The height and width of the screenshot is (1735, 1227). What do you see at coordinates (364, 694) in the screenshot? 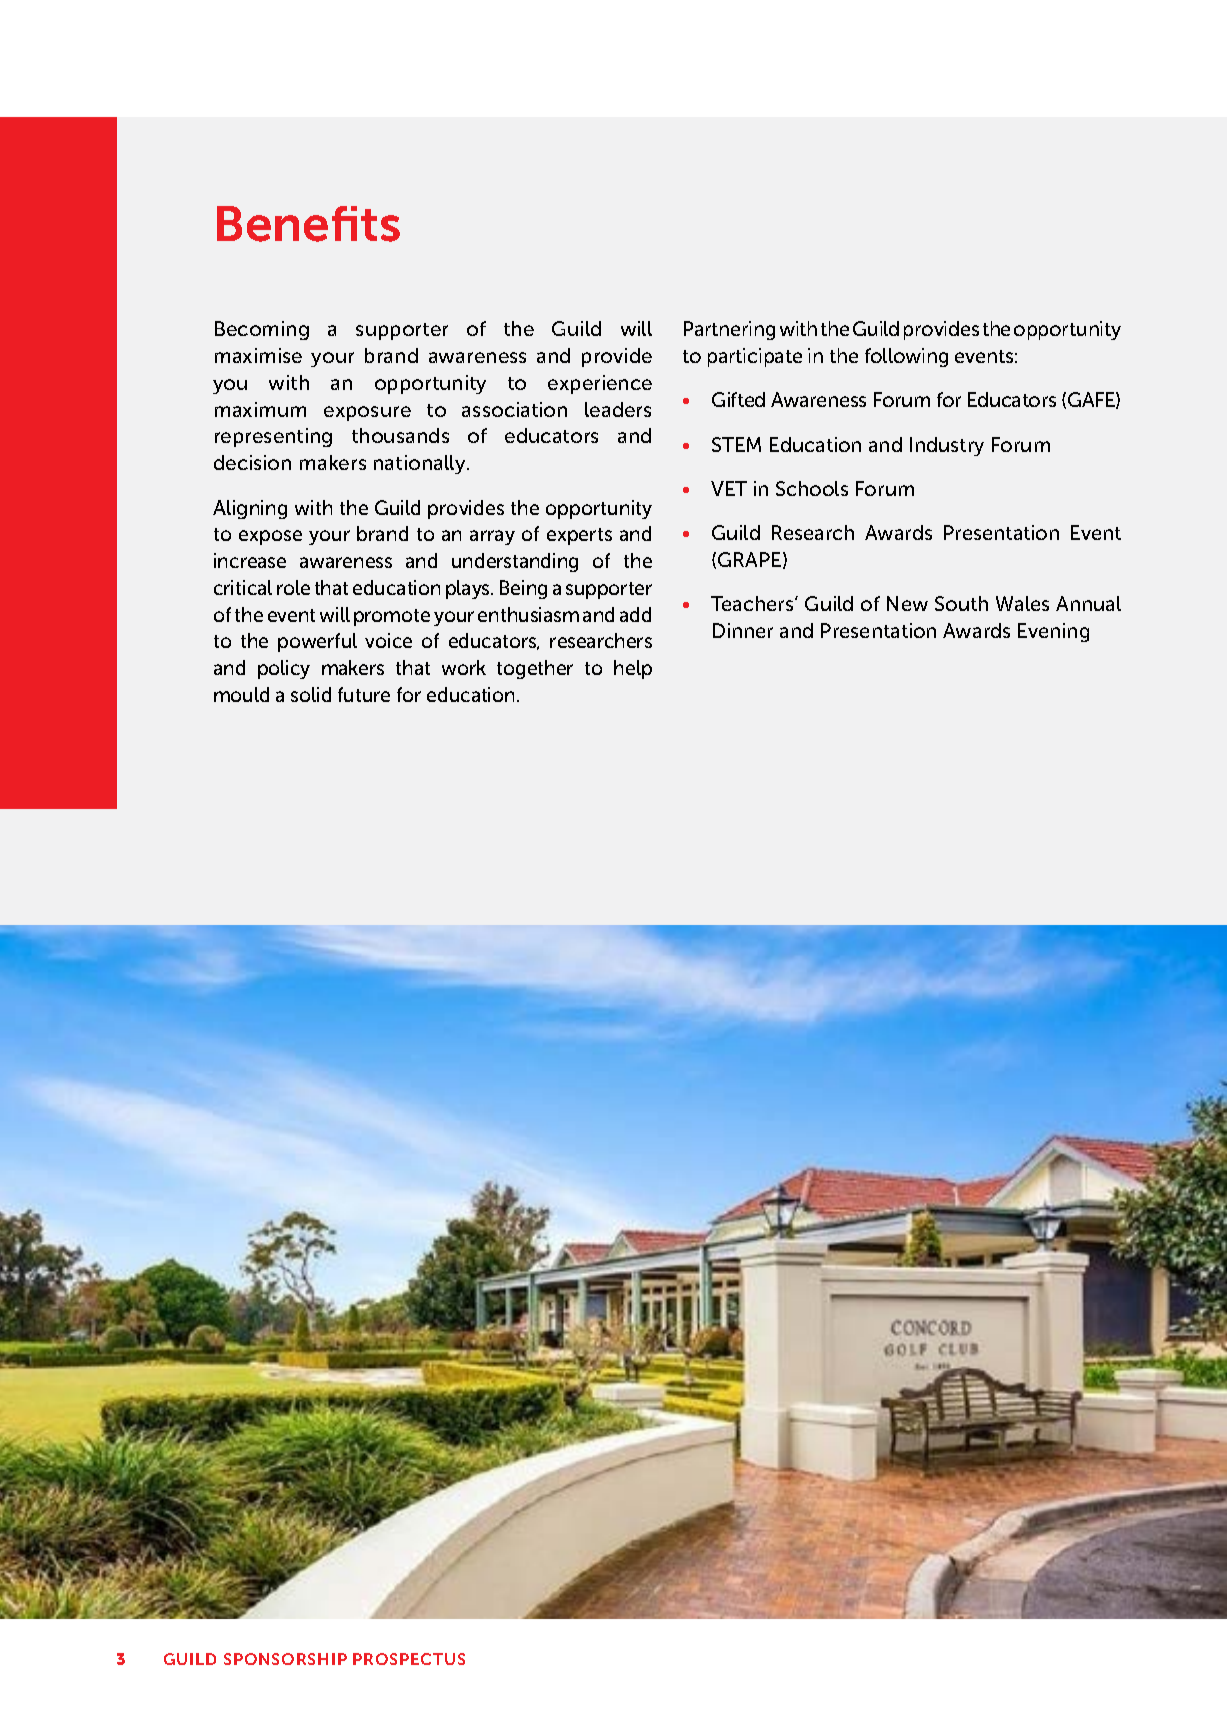
I see `future` at bounding box center [364, 694].
